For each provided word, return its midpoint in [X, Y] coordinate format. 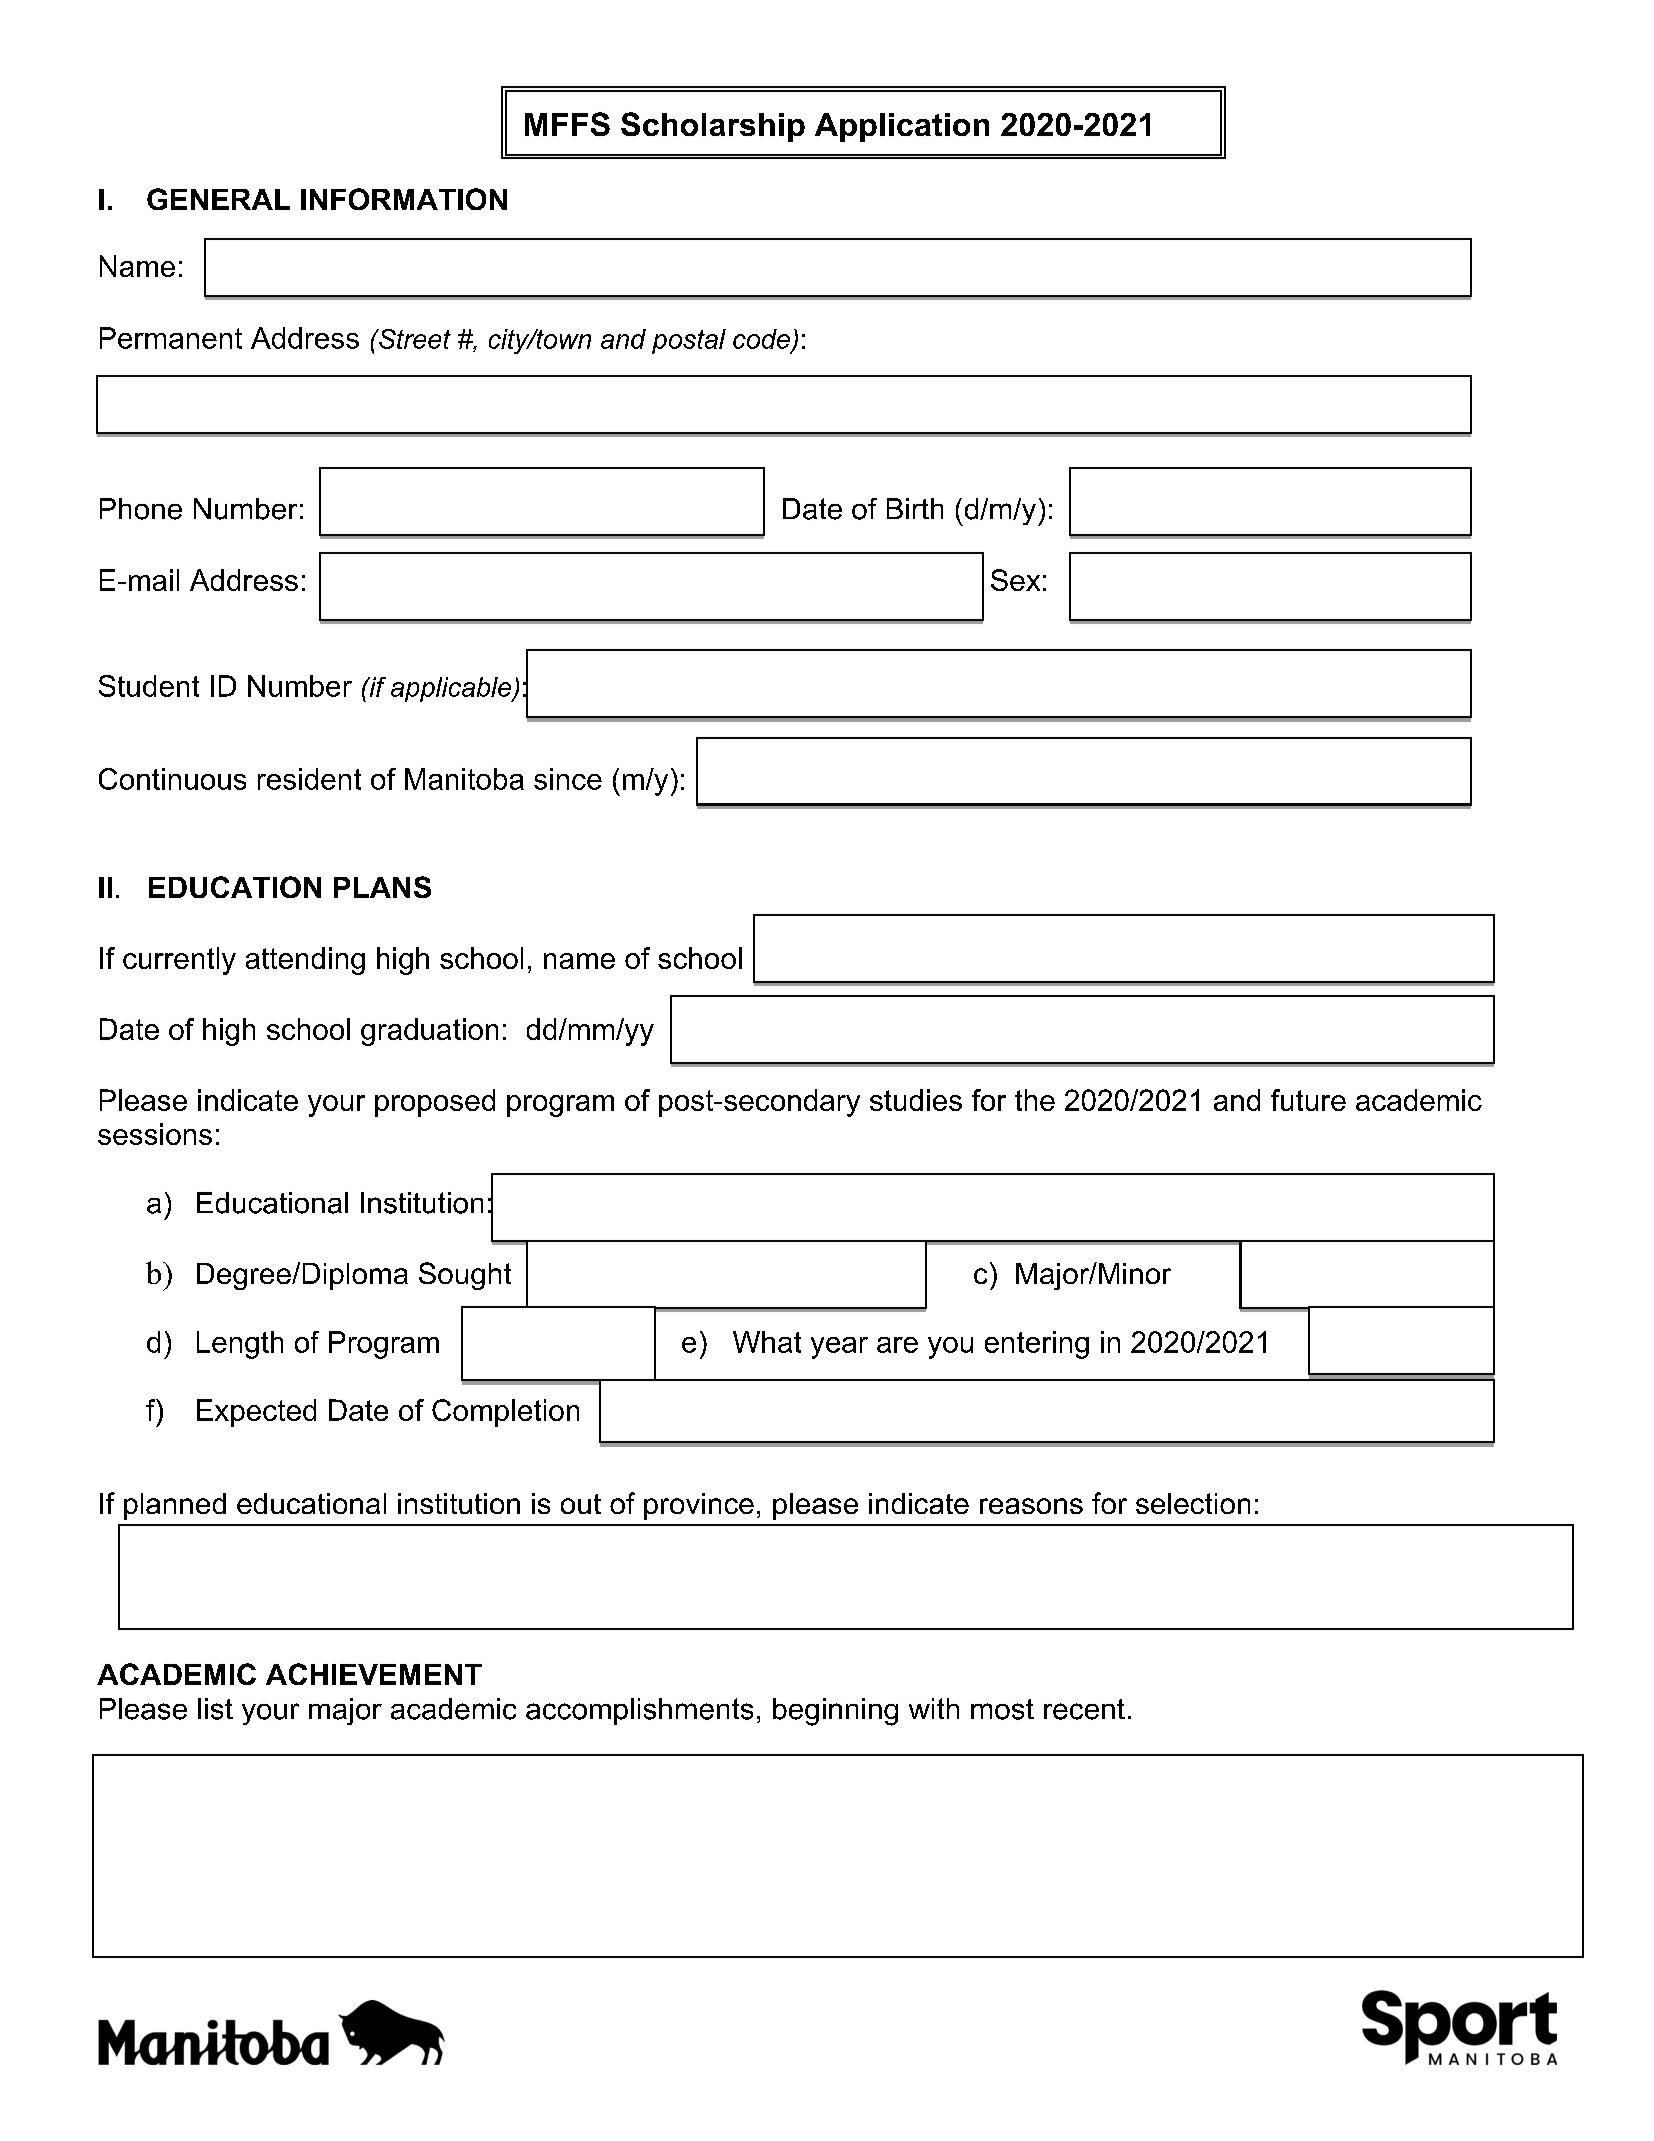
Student [149, 686]
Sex [1015, 580]
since [568, 779]
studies [916, 1100]
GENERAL [218, 199]
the [1035, 1100]
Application [902, 127]
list [215, 1709]
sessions [155, 1134]
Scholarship [713, 127]
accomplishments [639, 1711]
